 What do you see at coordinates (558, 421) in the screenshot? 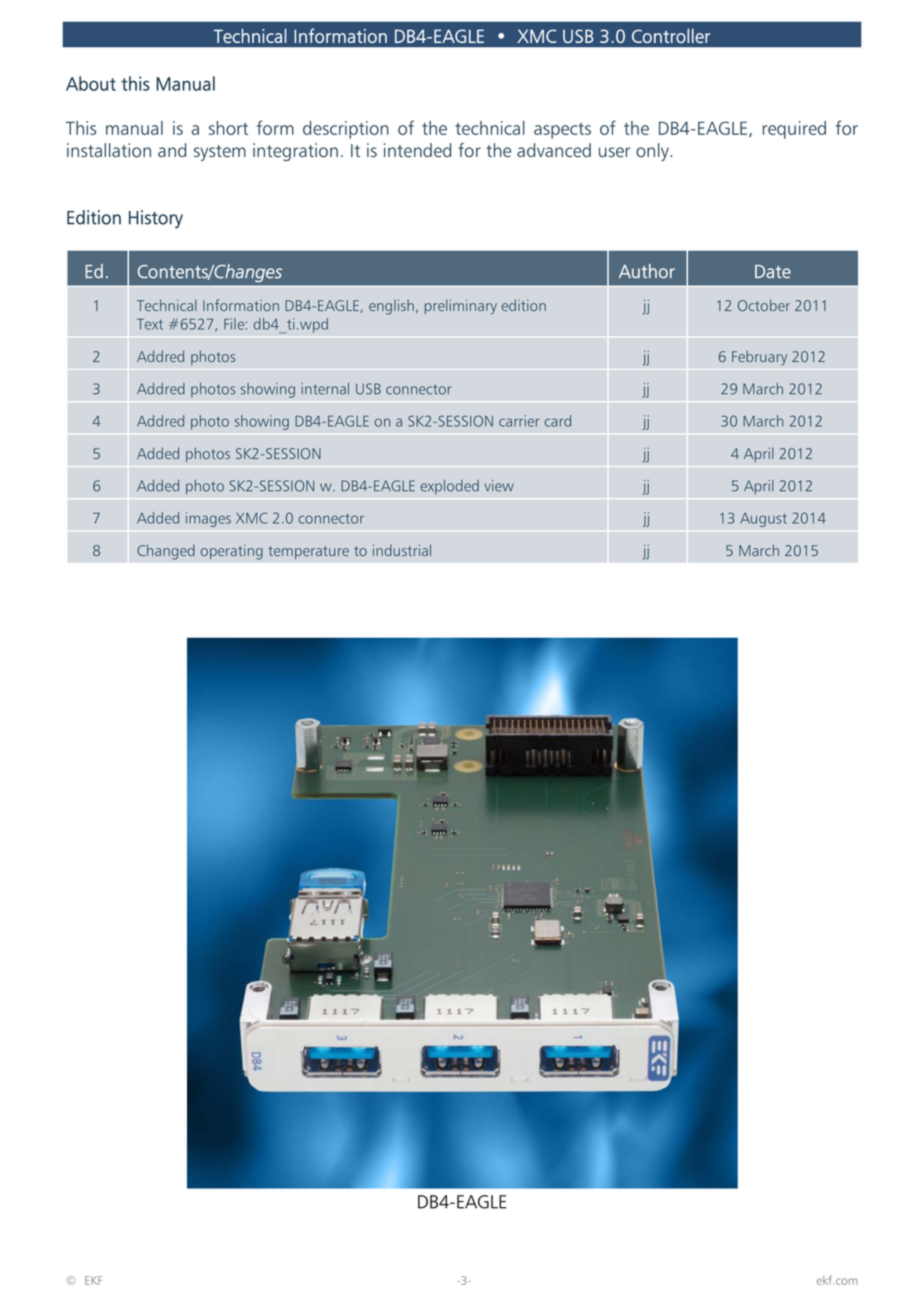
I see `card` at bounding box center [558, 421].
